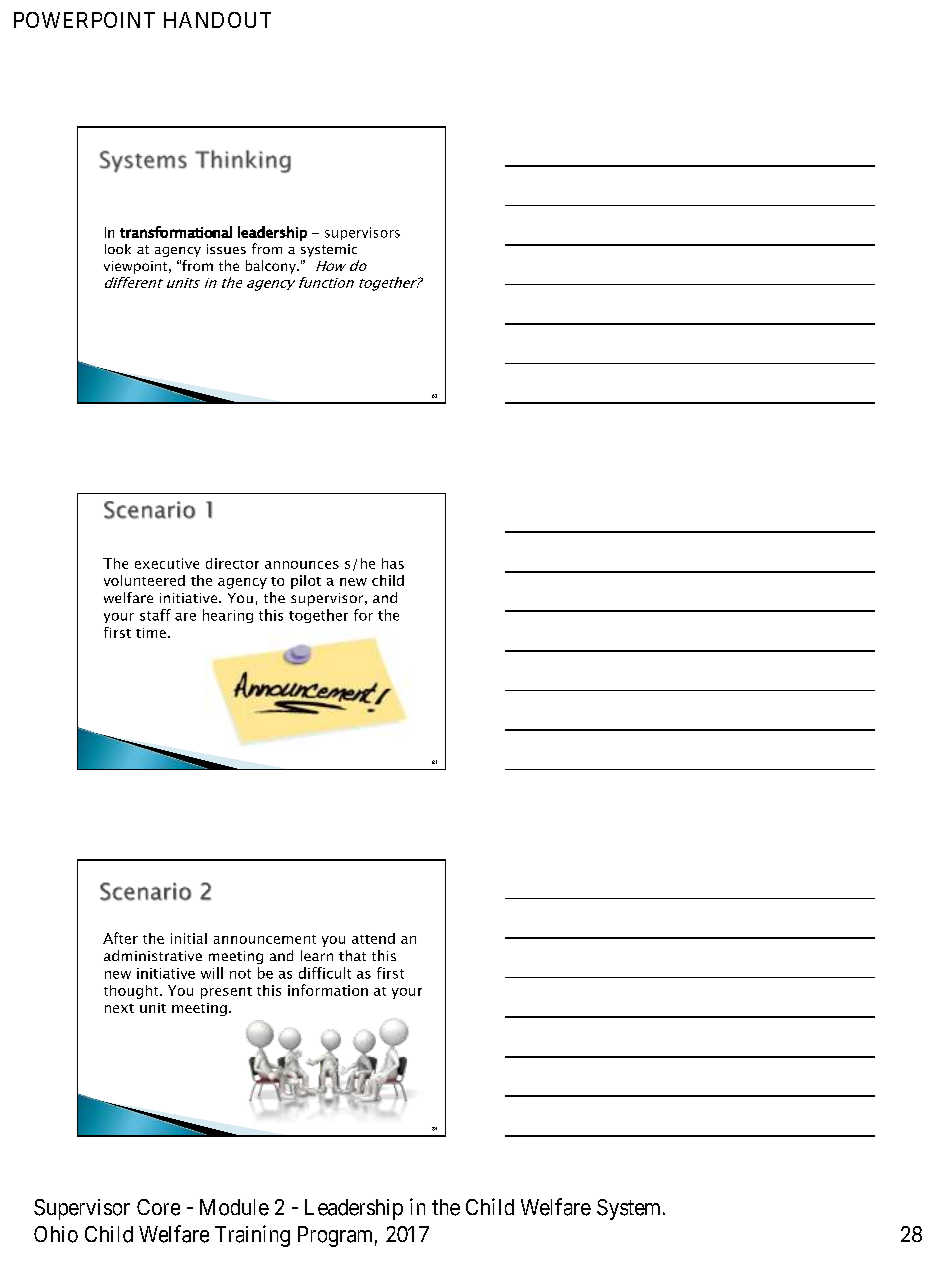 This image has width=952, height=1263. I want to click on Training, so click(252, 1236).
